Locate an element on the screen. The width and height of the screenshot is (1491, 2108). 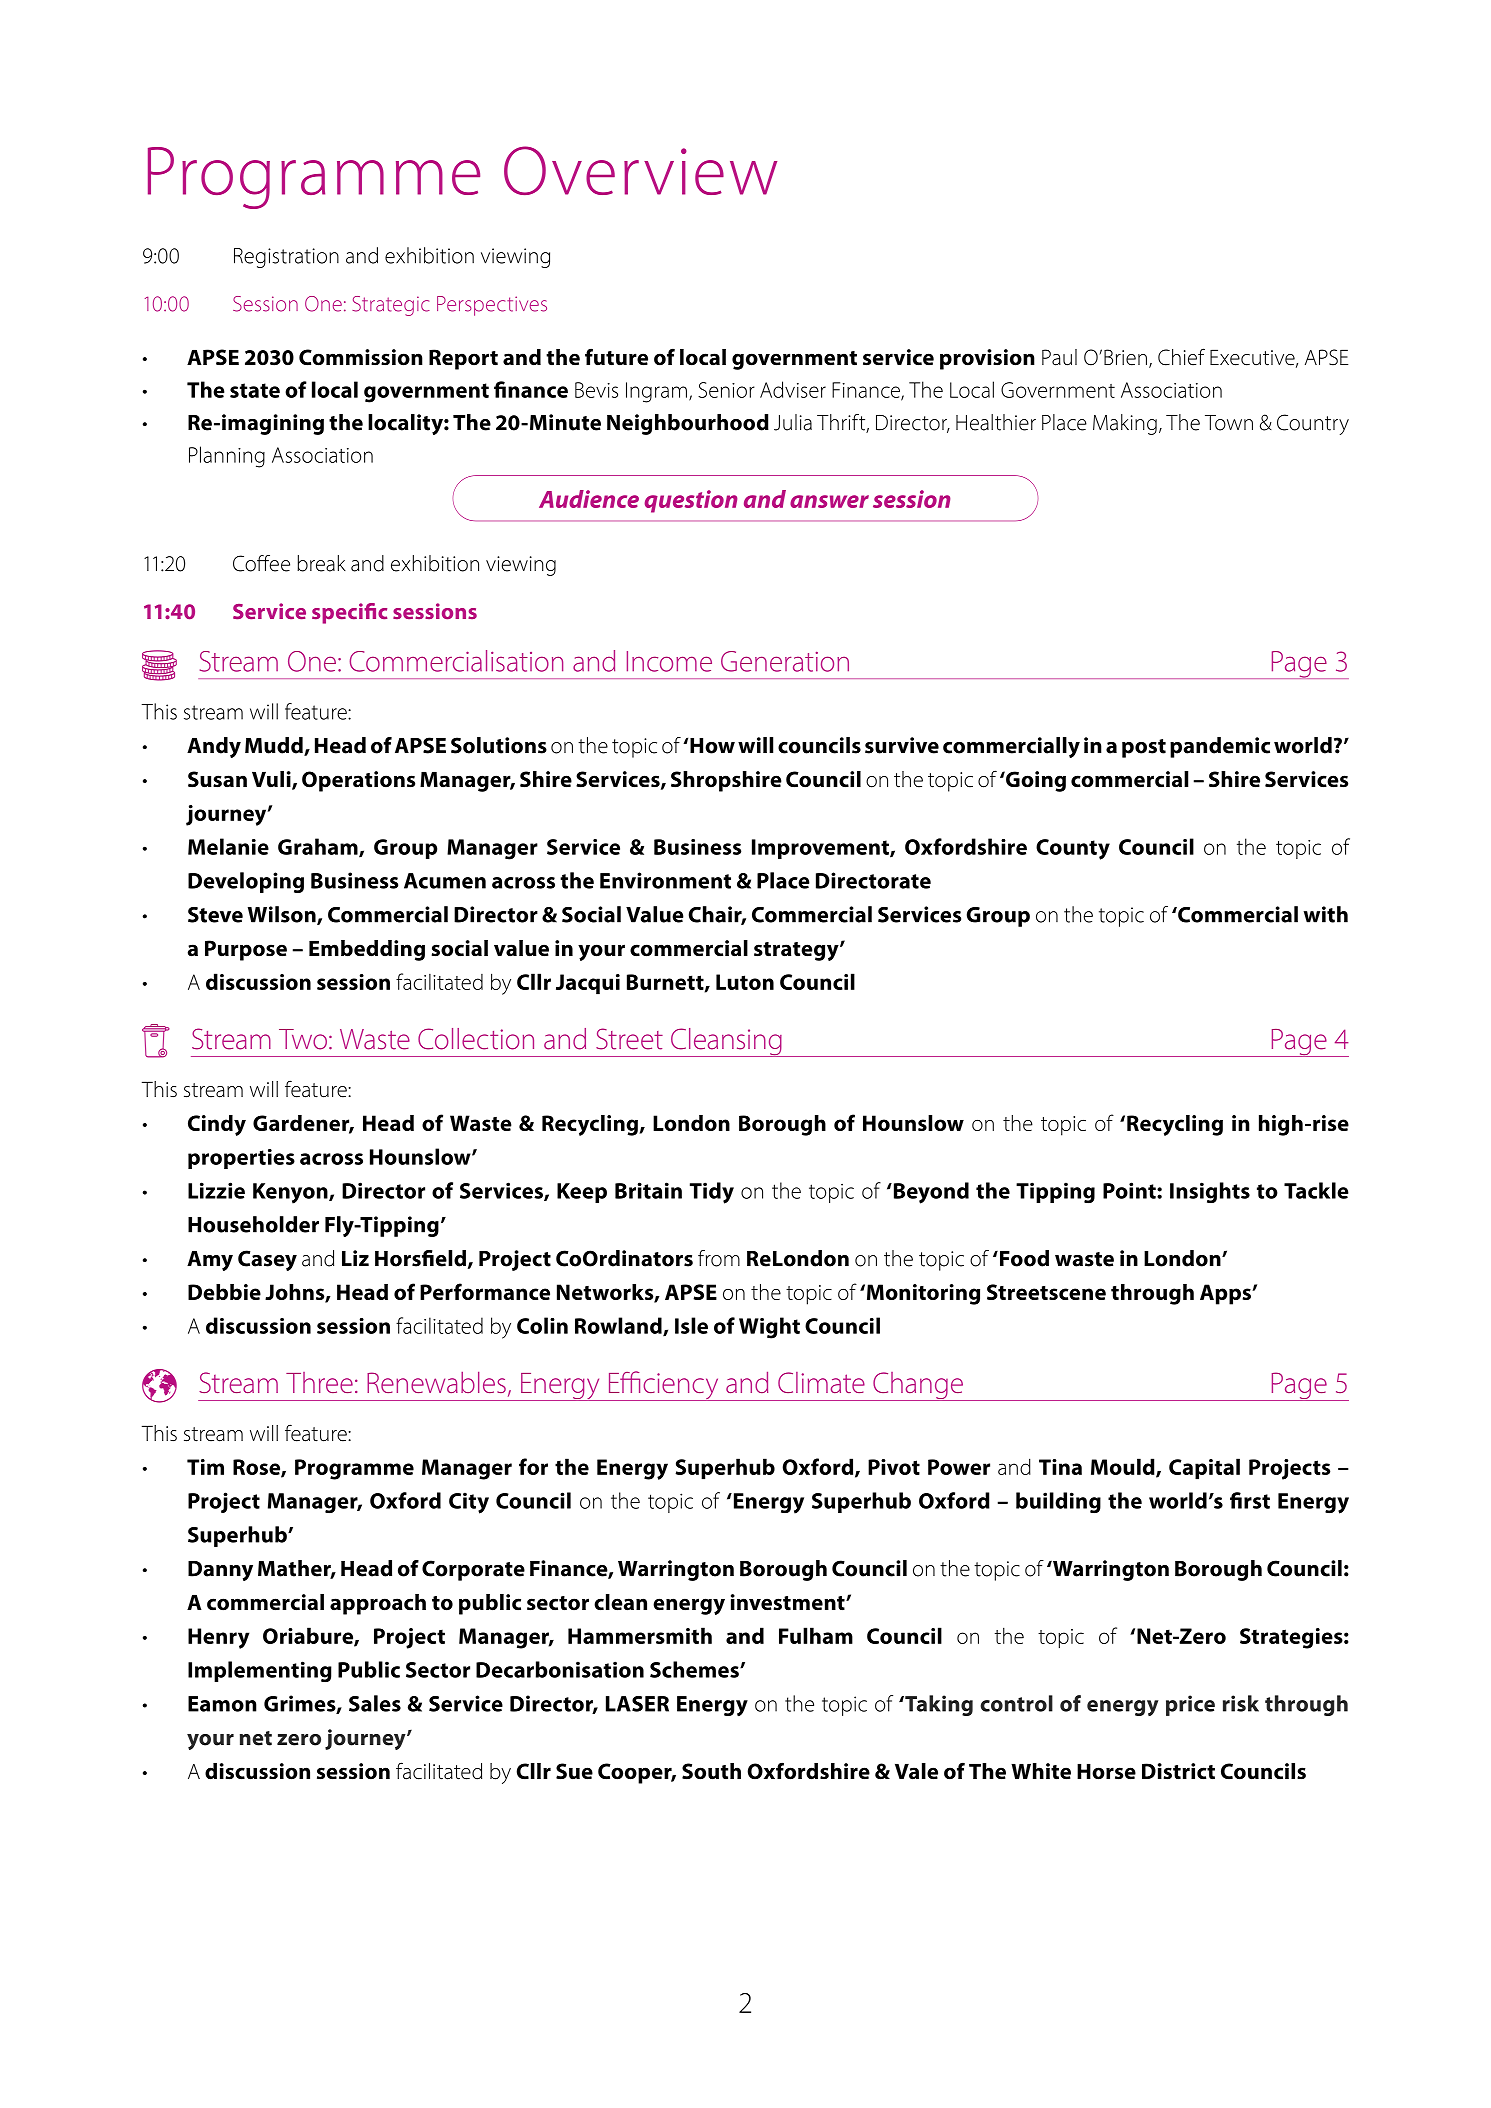
Sales is located at coordinates (375, 1703).
